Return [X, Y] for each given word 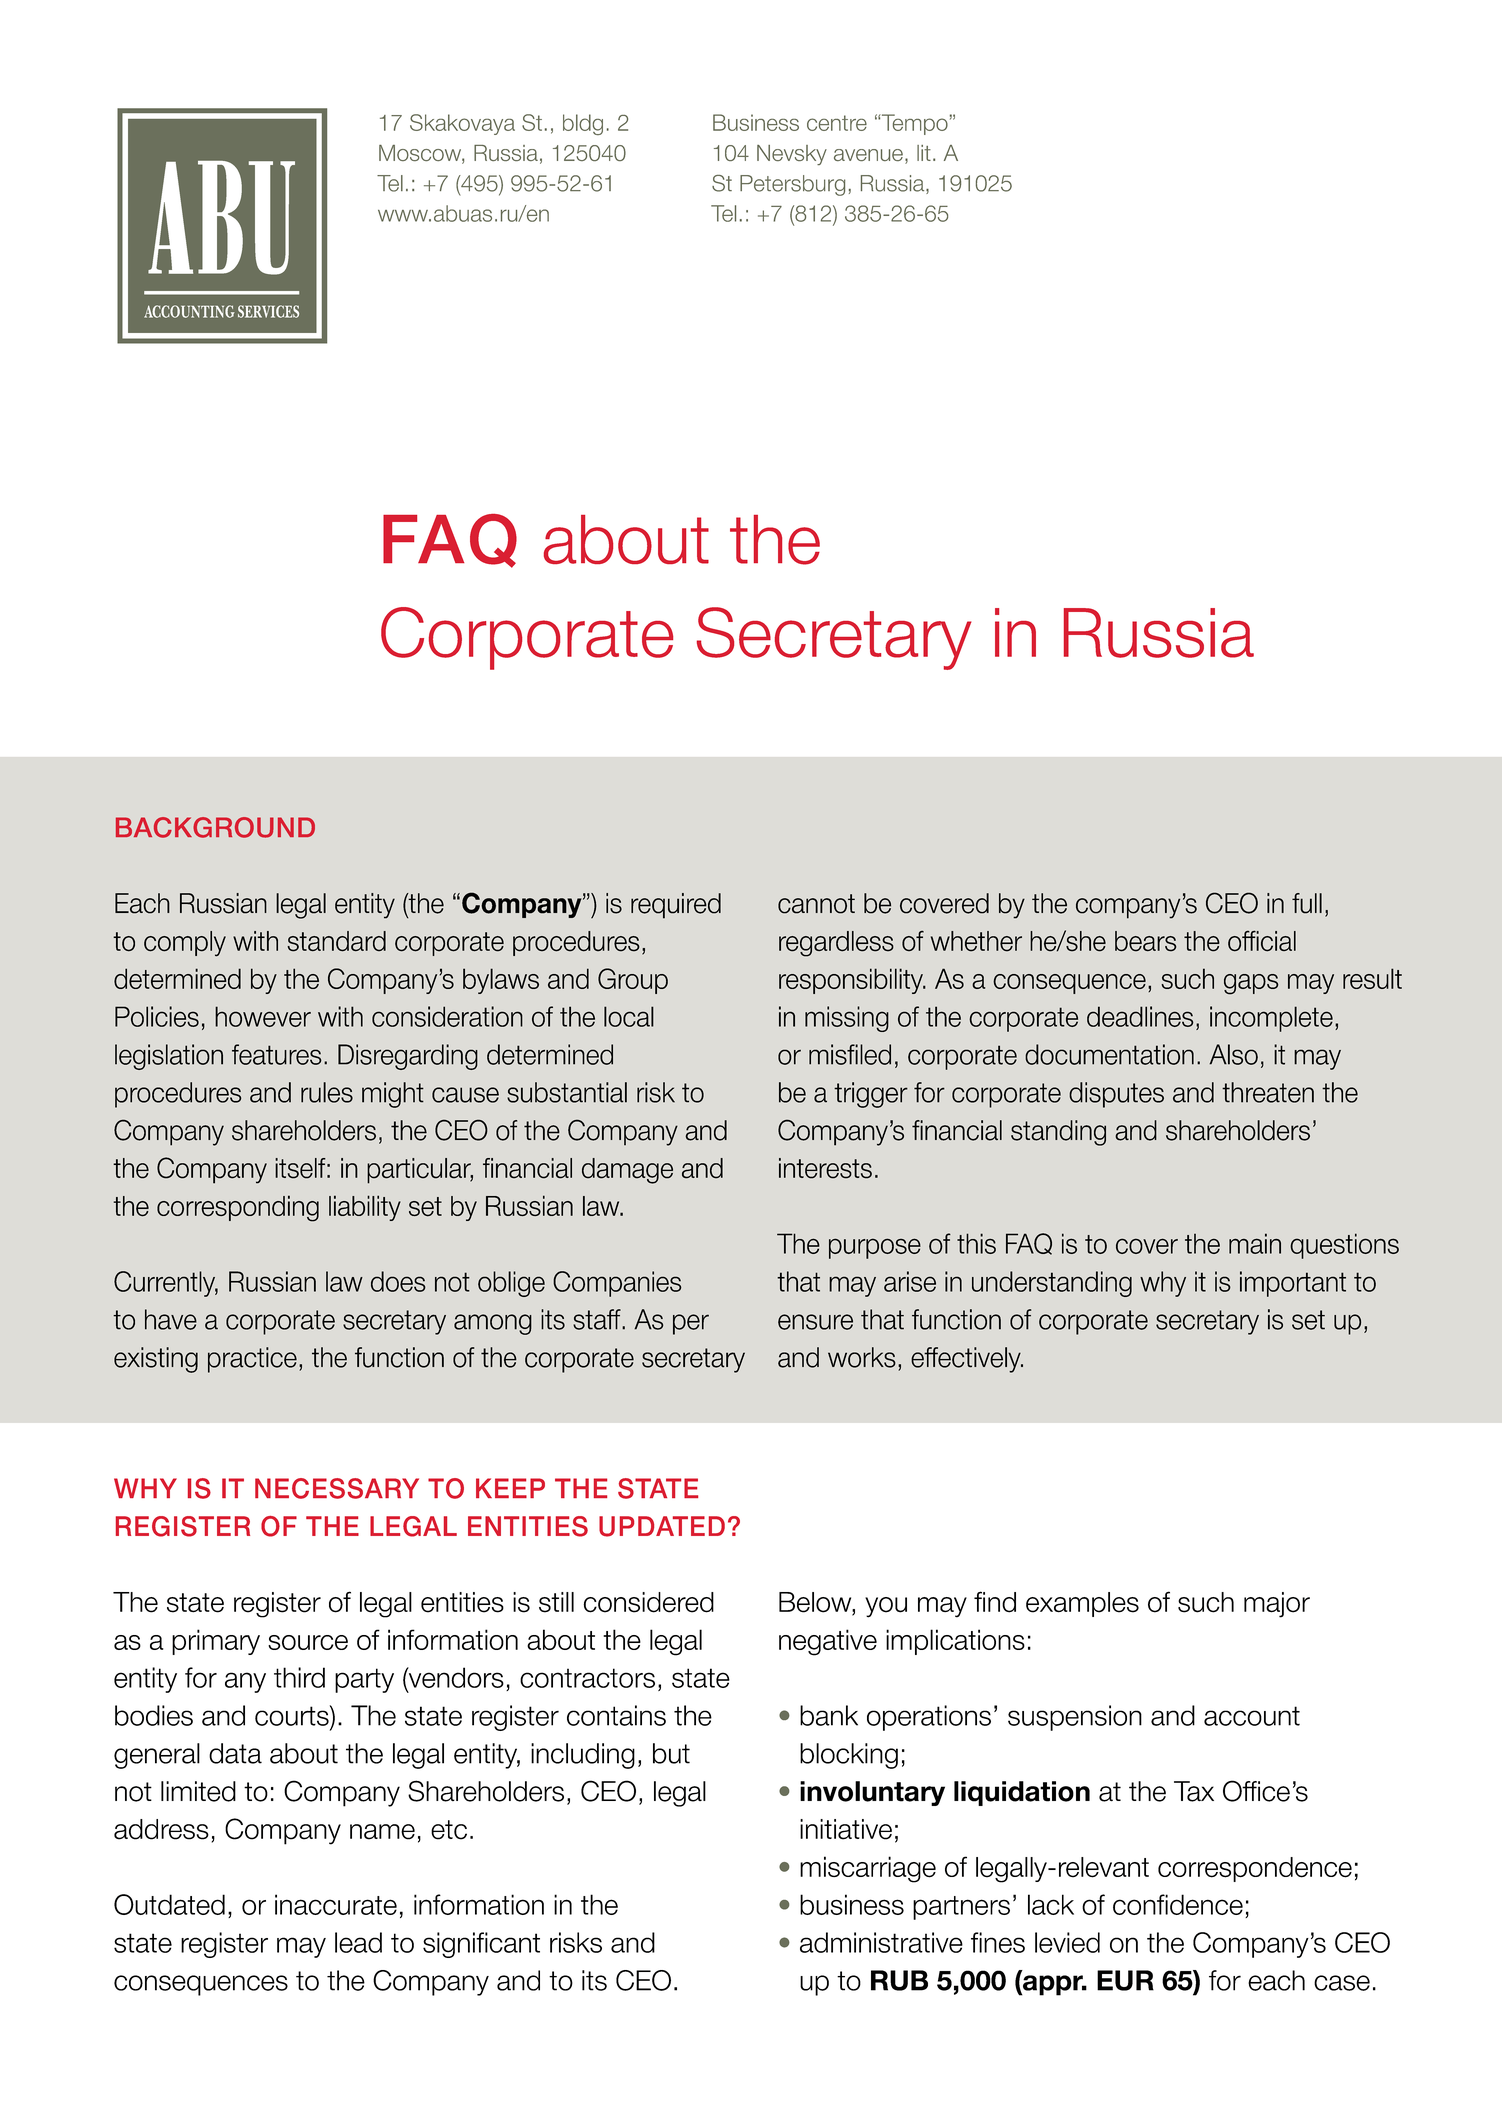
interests [825, 1168]
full [1307, 903]
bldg [583, 124]
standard [336, 941]
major [1277, 1605]
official [1262, 941]
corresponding [238, 1208]
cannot [816, 904]
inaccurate [336, 1904]
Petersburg [792, 185]
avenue [868, 155]
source [308, 1642]
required [676, 906]
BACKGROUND [215, 827]
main [1255, 1243]
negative [828, 1642]
